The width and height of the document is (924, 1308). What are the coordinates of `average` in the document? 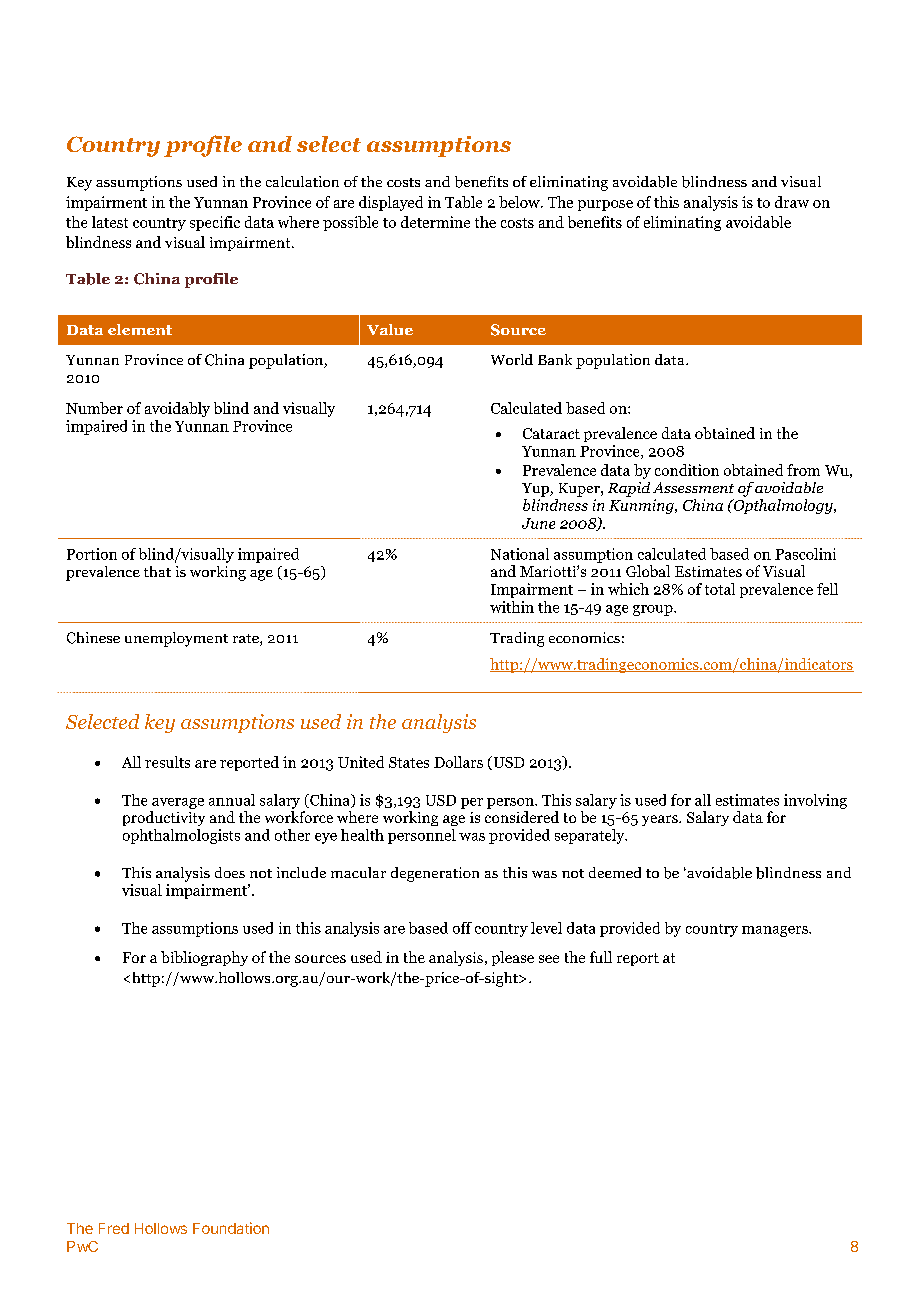 It's located at (178, 803).
